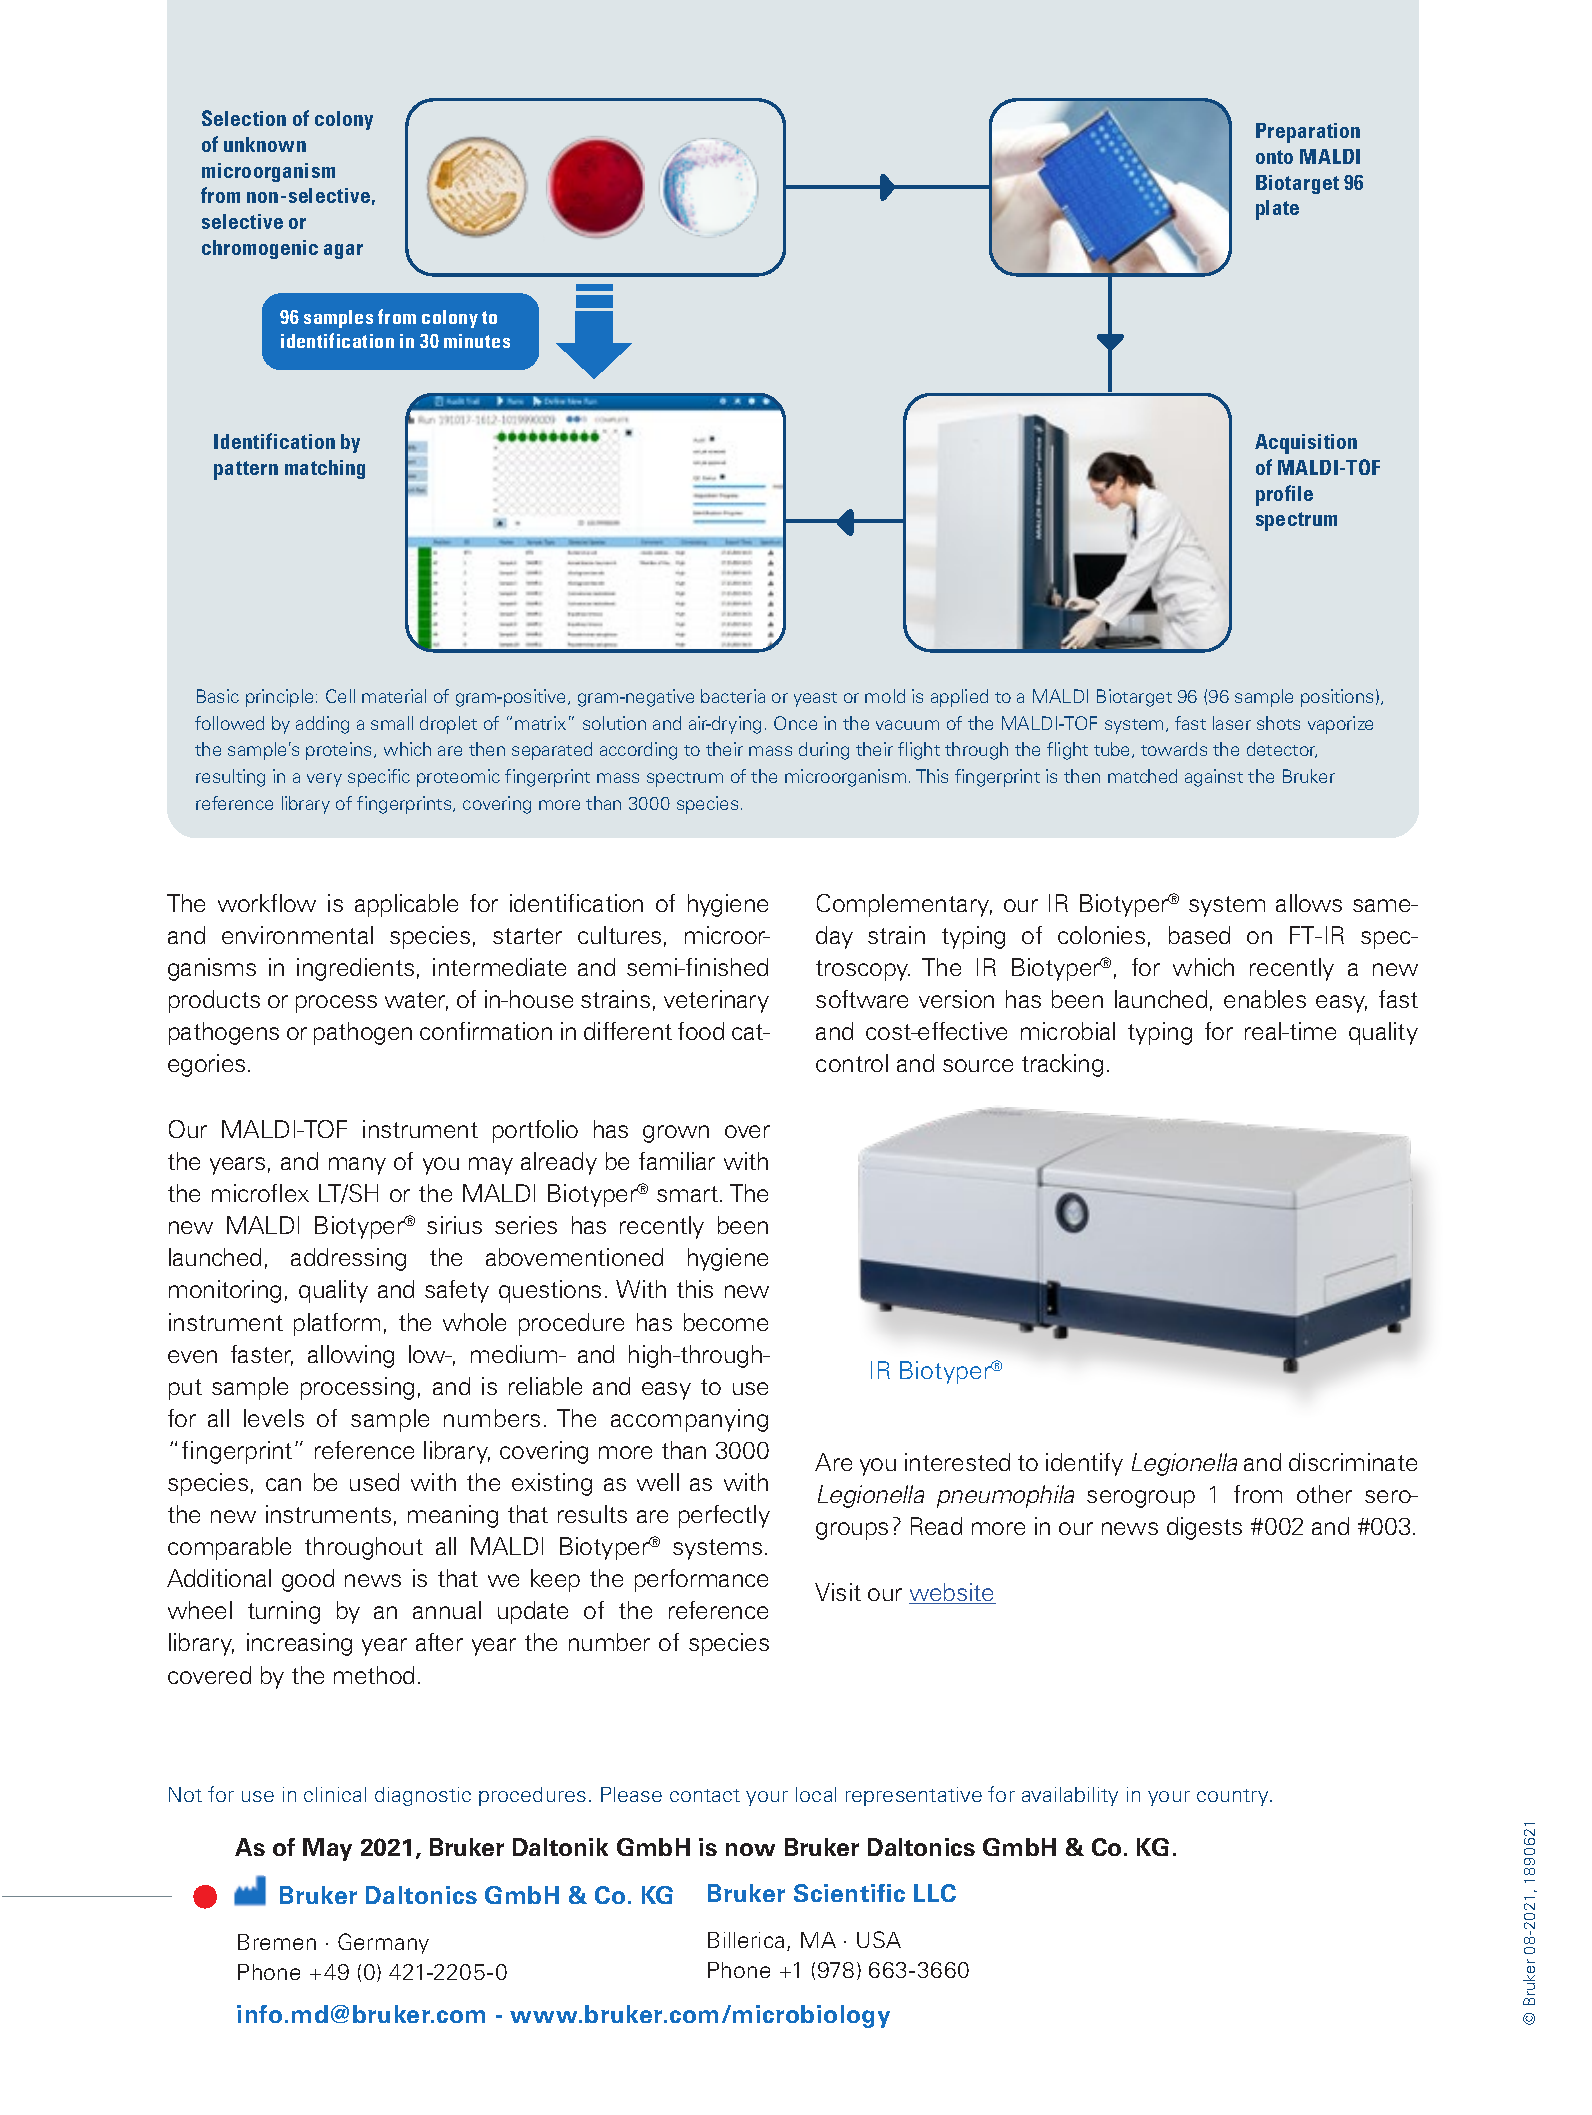  Describe the element at coordinates (340, 751) in the document. I see `proteins` at that location.
